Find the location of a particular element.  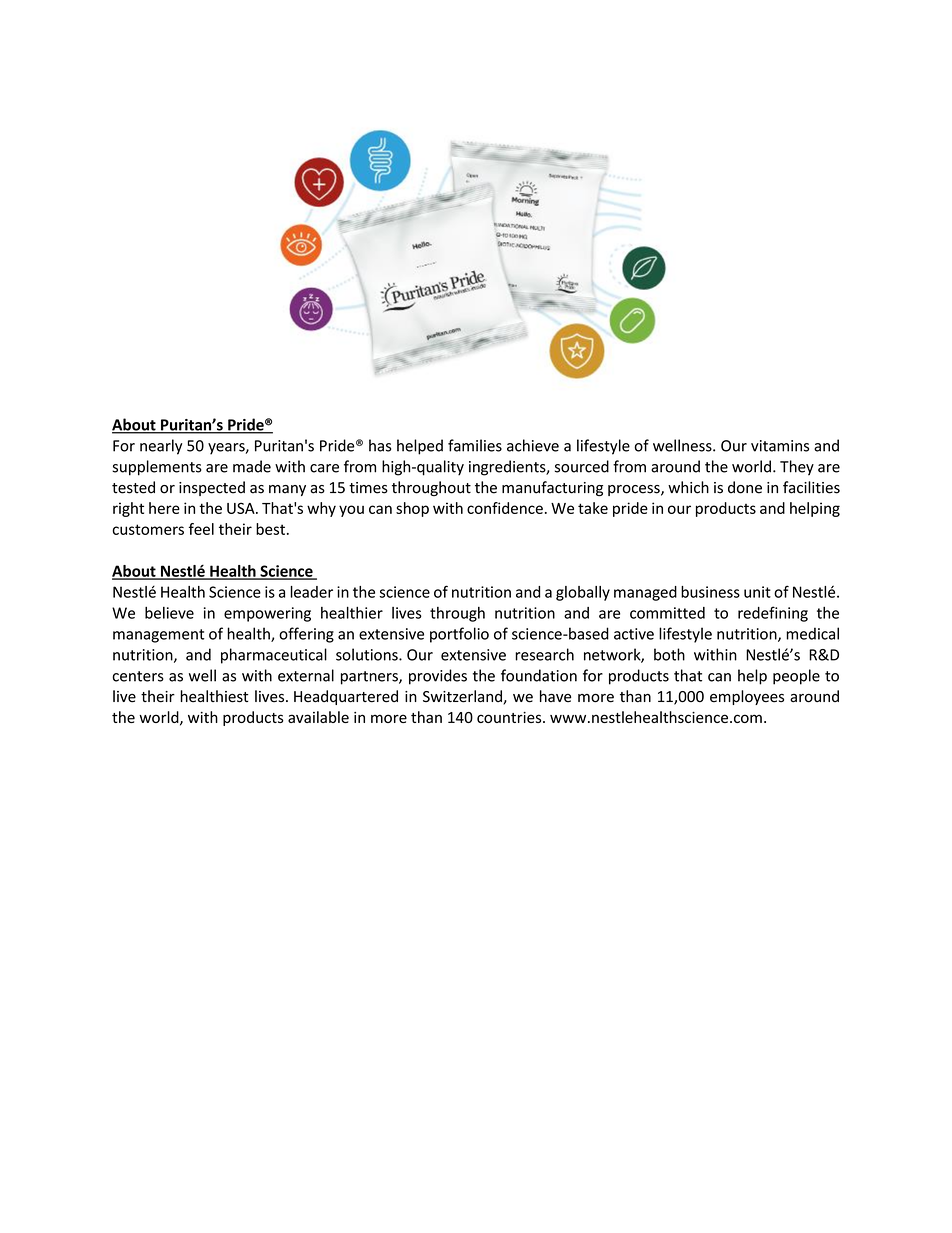

countries is located at coordinates (510, 717).
